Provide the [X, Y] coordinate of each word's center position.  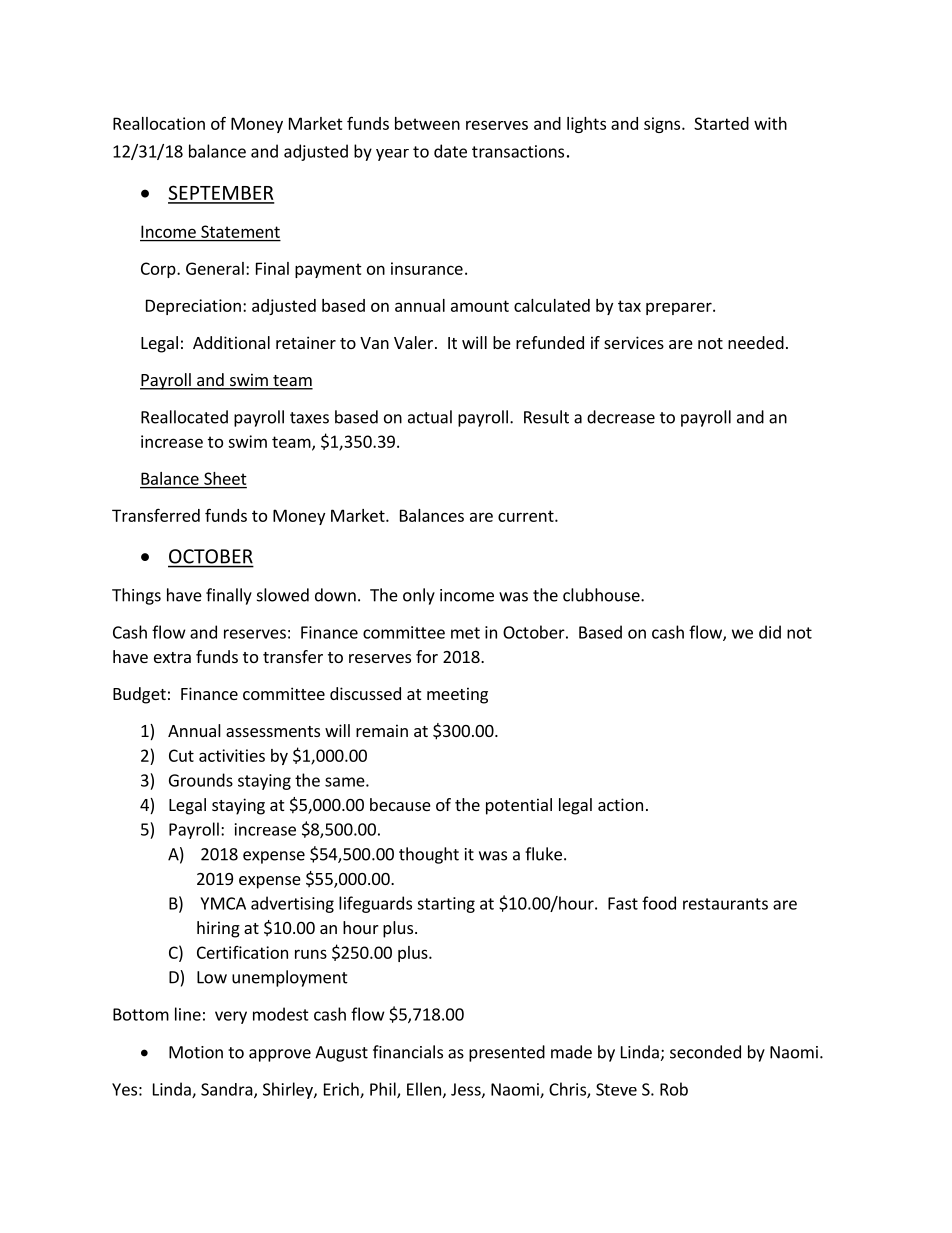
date [450, 151]
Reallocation [159, 123]
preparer [680, 308]
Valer [415, 342]
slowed [283, 595]
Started [721, 123]
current [527, 516]
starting [446, 905]
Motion [196, 1052]
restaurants [725, 904]
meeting [457, 695]
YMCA [223, 903]
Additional [231, 342]
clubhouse [602, 595]
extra [172, 657]
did [770, 632]
